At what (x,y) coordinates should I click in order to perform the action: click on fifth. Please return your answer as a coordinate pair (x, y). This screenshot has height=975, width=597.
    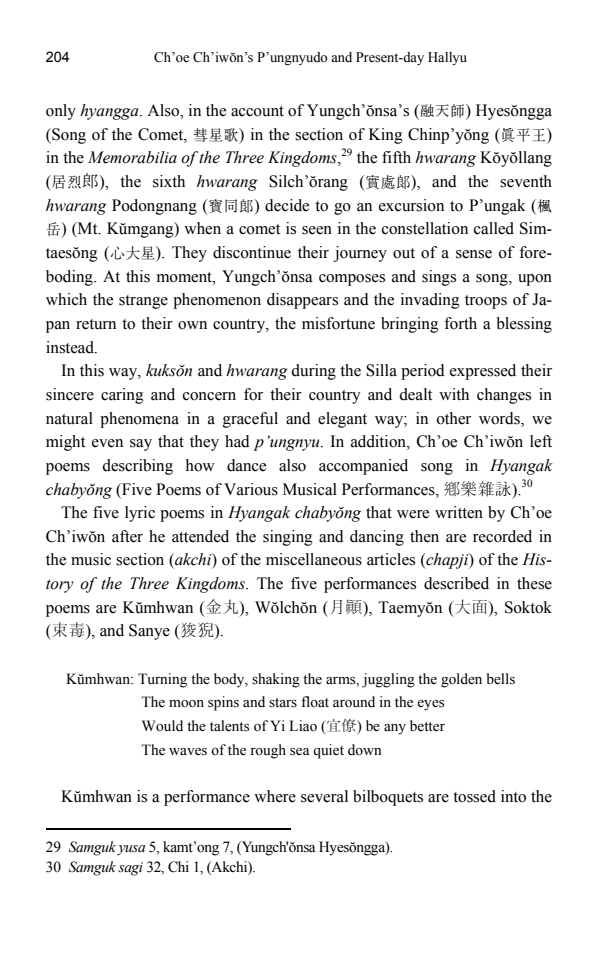
    Looking at the image, I should click on (396, 157).
